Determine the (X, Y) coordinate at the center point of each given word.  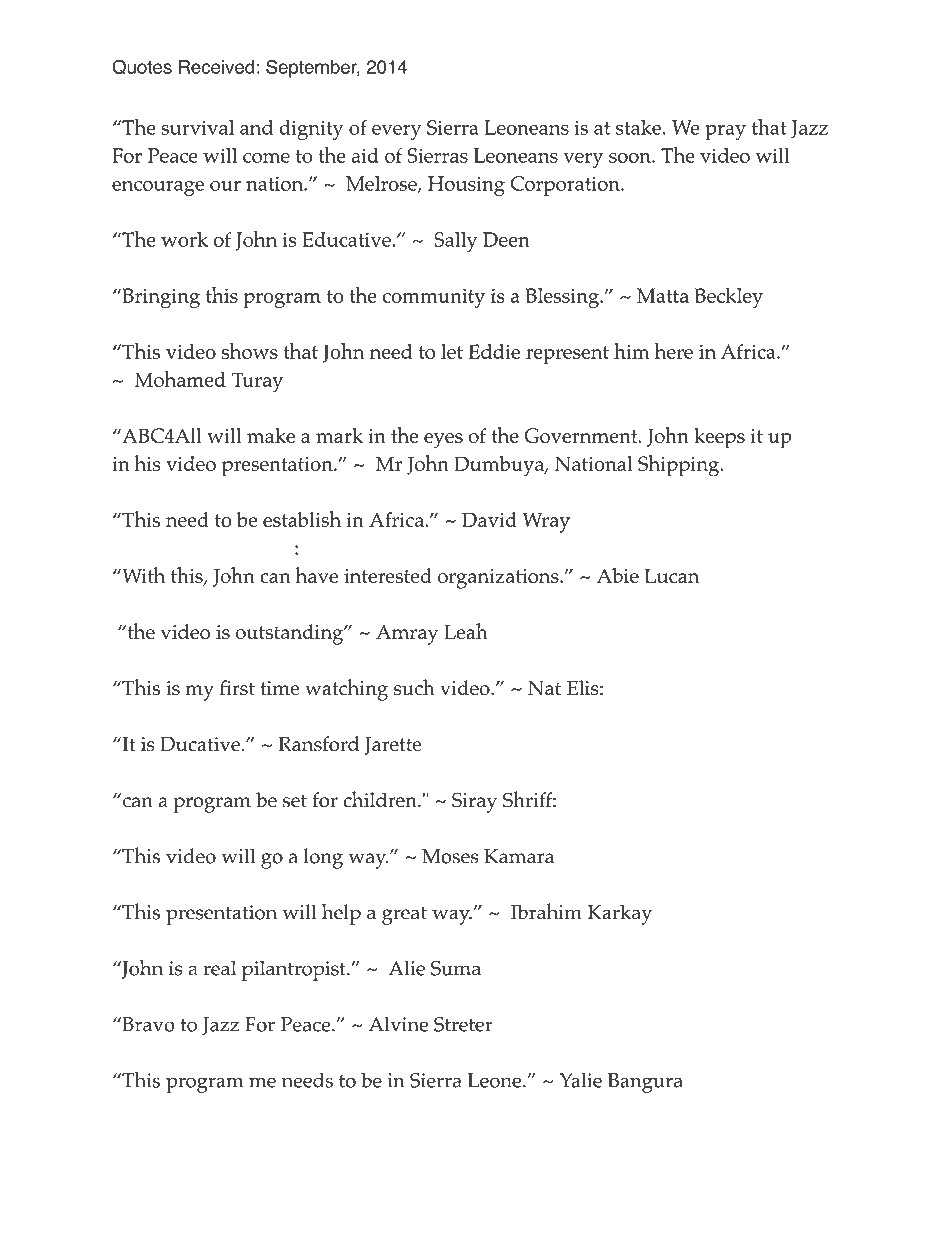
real (219, 968)
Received (216, 67)
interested (388, 576)
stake (638, 127)
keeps (719, 438)
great (404, 915)
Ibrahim (546, 911)
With (142, 575)
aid (365, 155)
